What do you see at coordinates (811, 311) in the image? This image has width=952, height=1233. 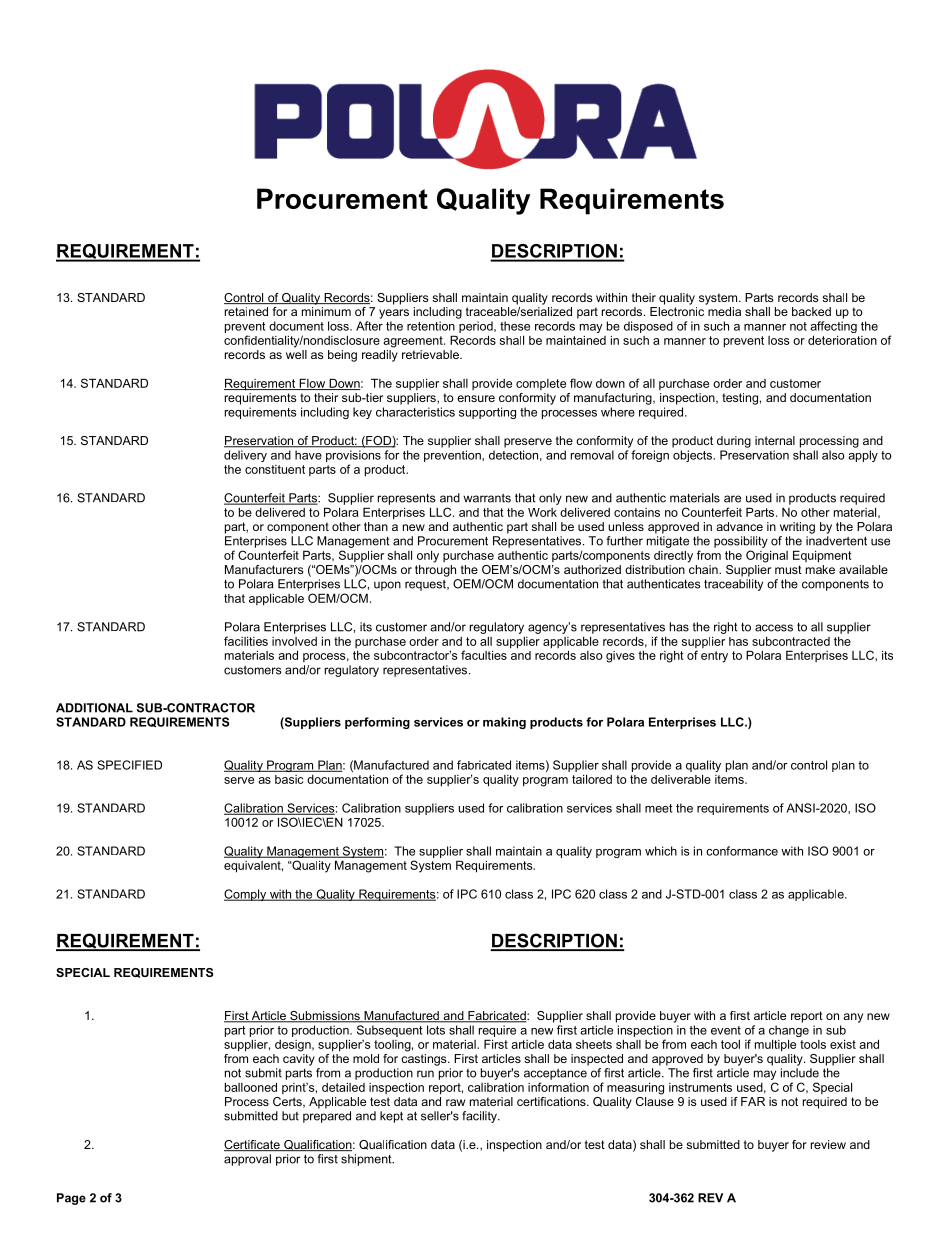 I see `backed` at bounding box center [811, 311].
